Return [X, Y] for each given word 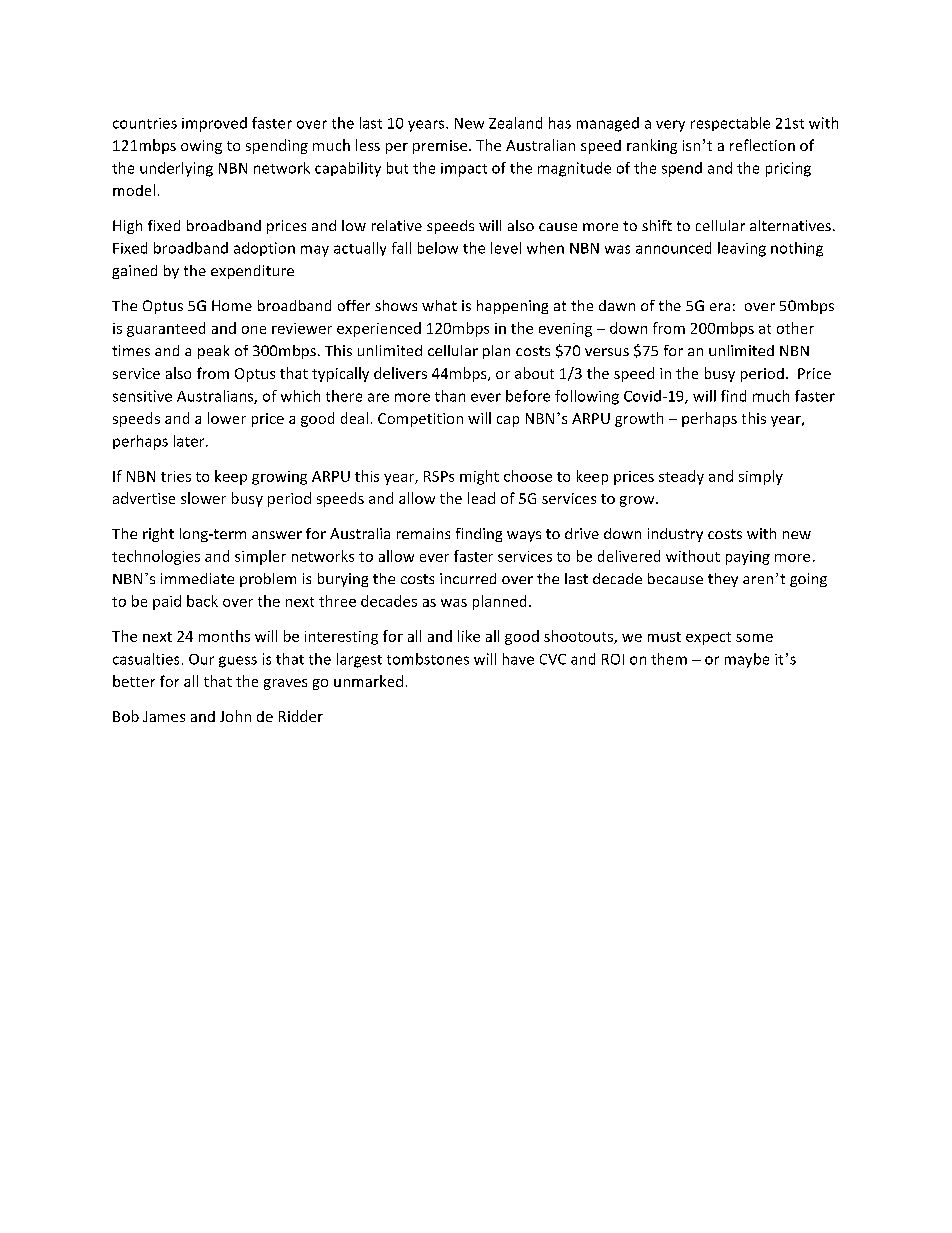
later [190, 441]
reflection [762, 145]
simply [761, 477]
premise [441, 147]
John [235, 716]
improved [214, 124]
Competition [420, 420]
